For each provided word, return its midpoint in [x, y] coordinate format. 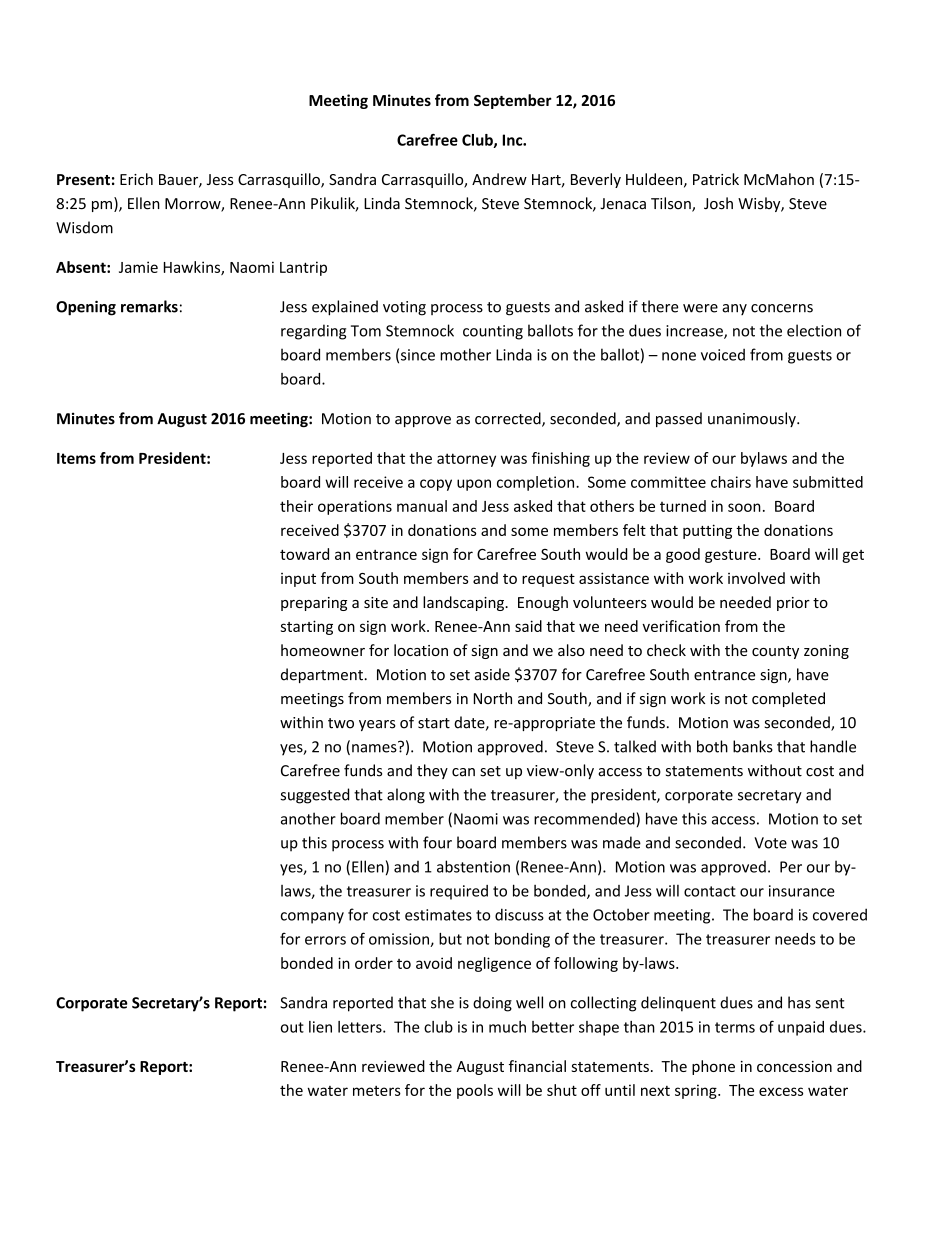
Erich [136, 179]
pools [475, 1091]
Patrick [716, 179]
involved [756, 578]
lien [320, 1027]
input [298, 580]
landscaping [464, 603]
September [513, 101]
